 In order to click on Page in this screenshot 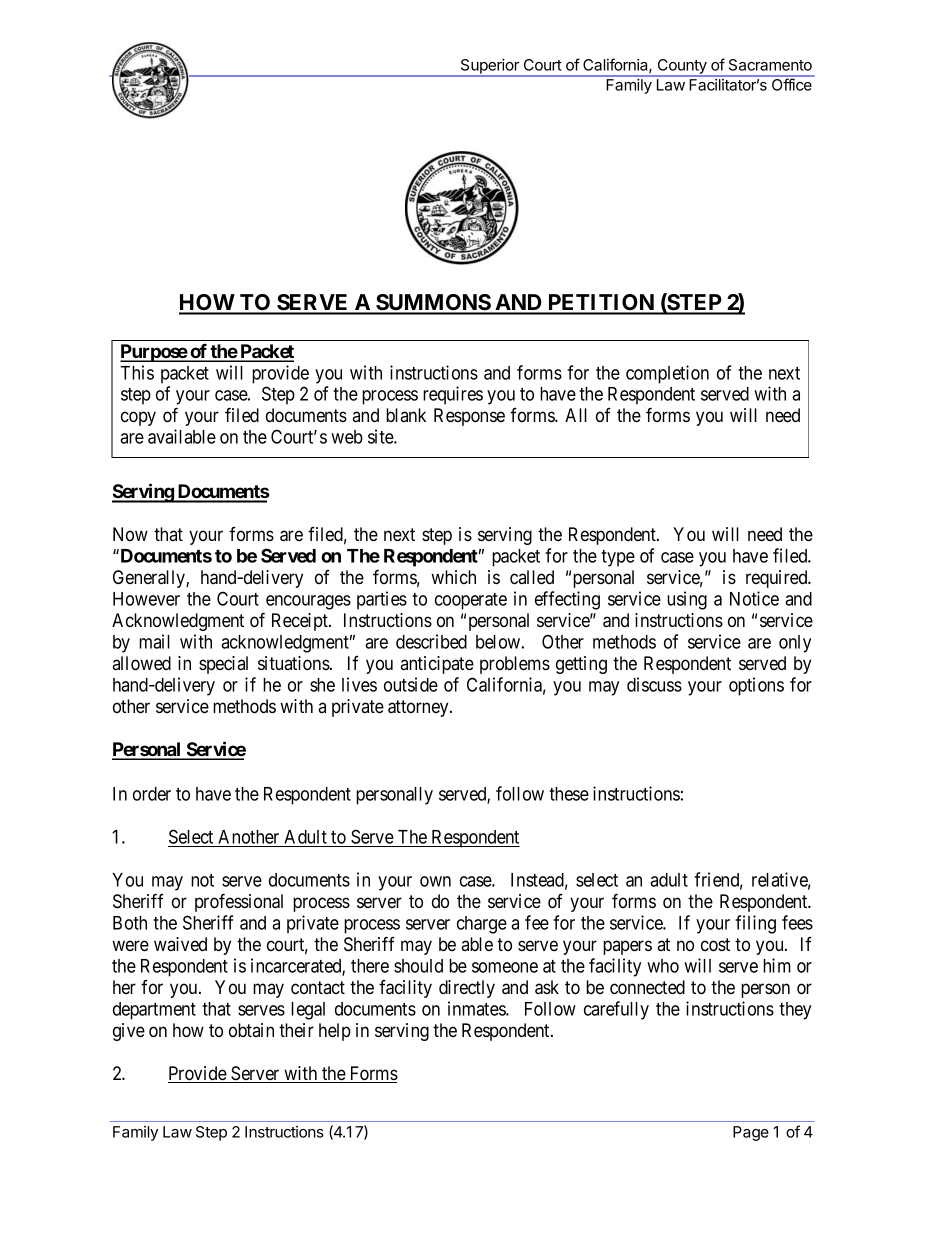, I will do `click(751, 1133)`.
